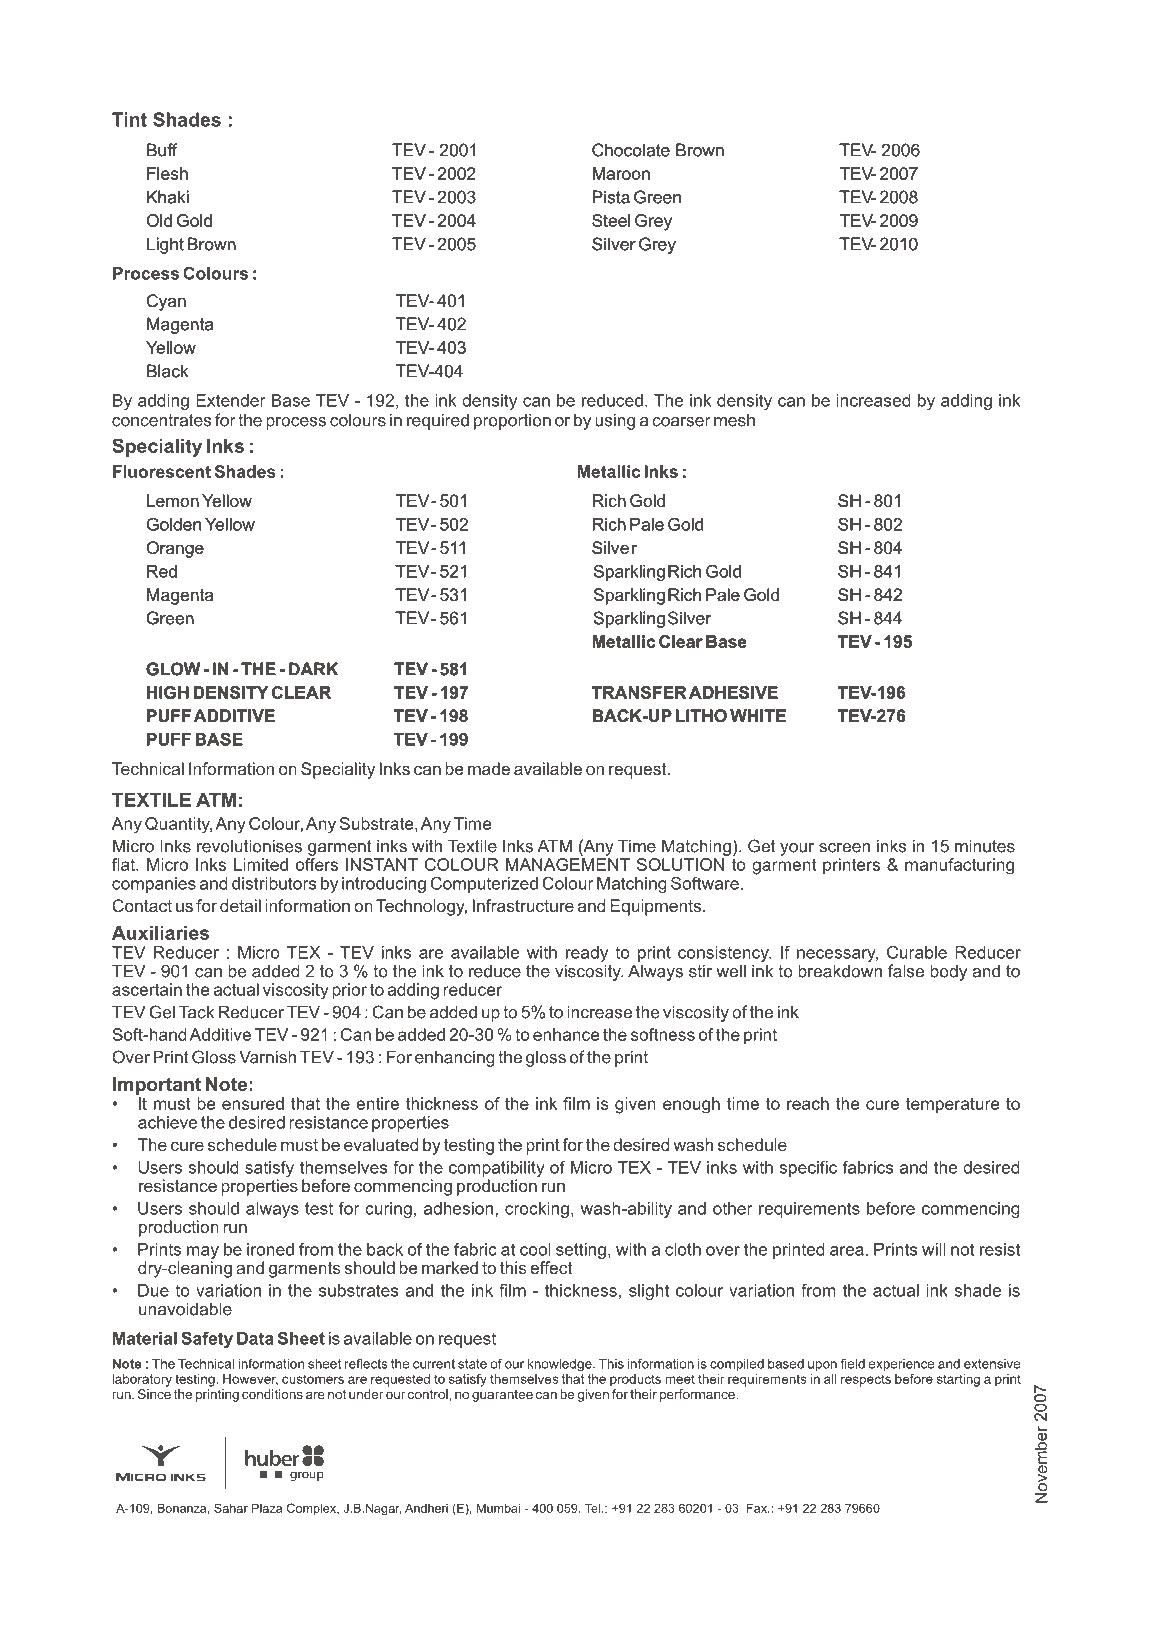 Image resolution: width=1158 pixels, height=1637 pixels. I want to click on revolutionises, so click(249, 846).
